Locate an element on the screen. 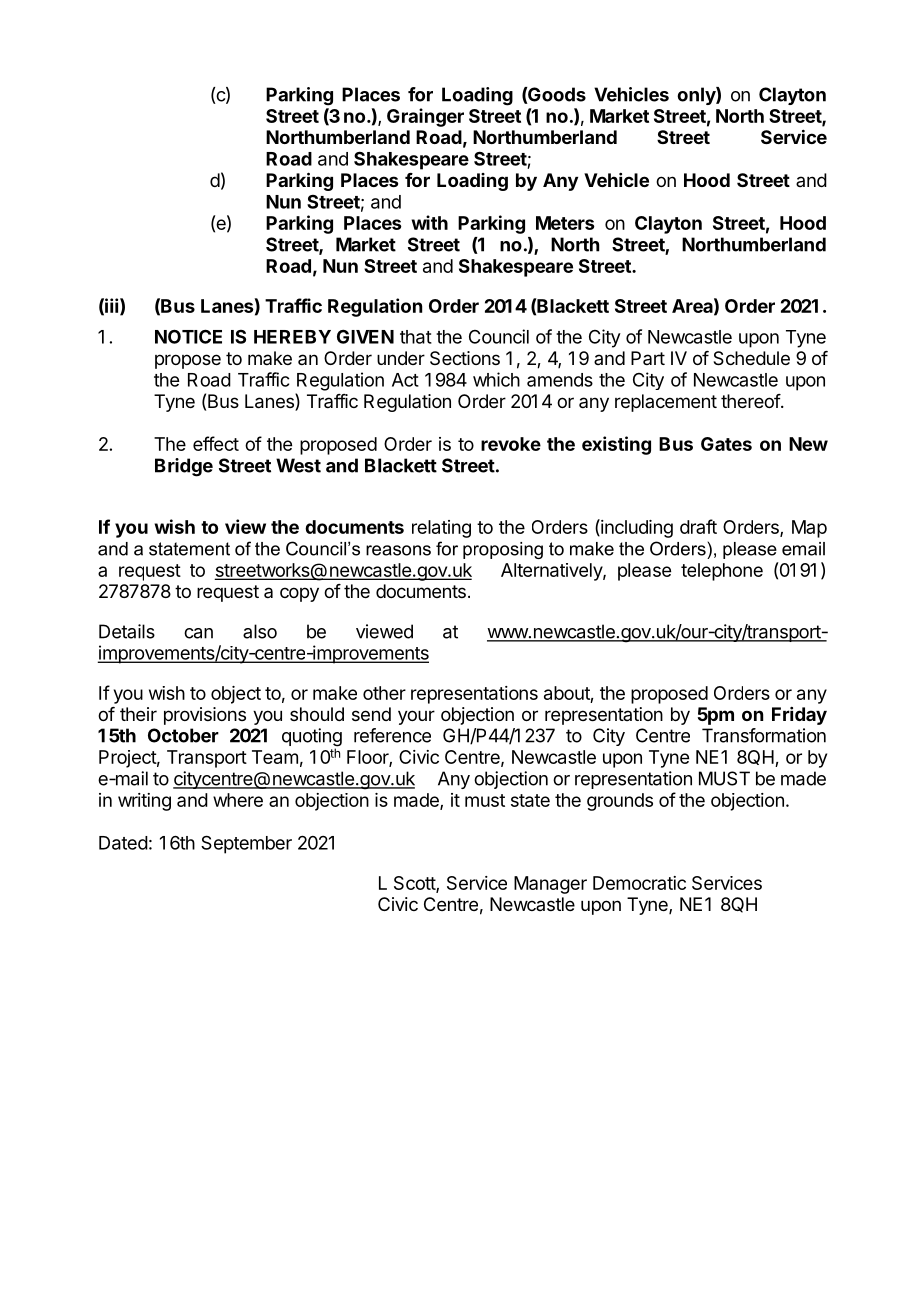 This screenshot has height=1308, width=924. Friday is located at coordinates (799, 716).
